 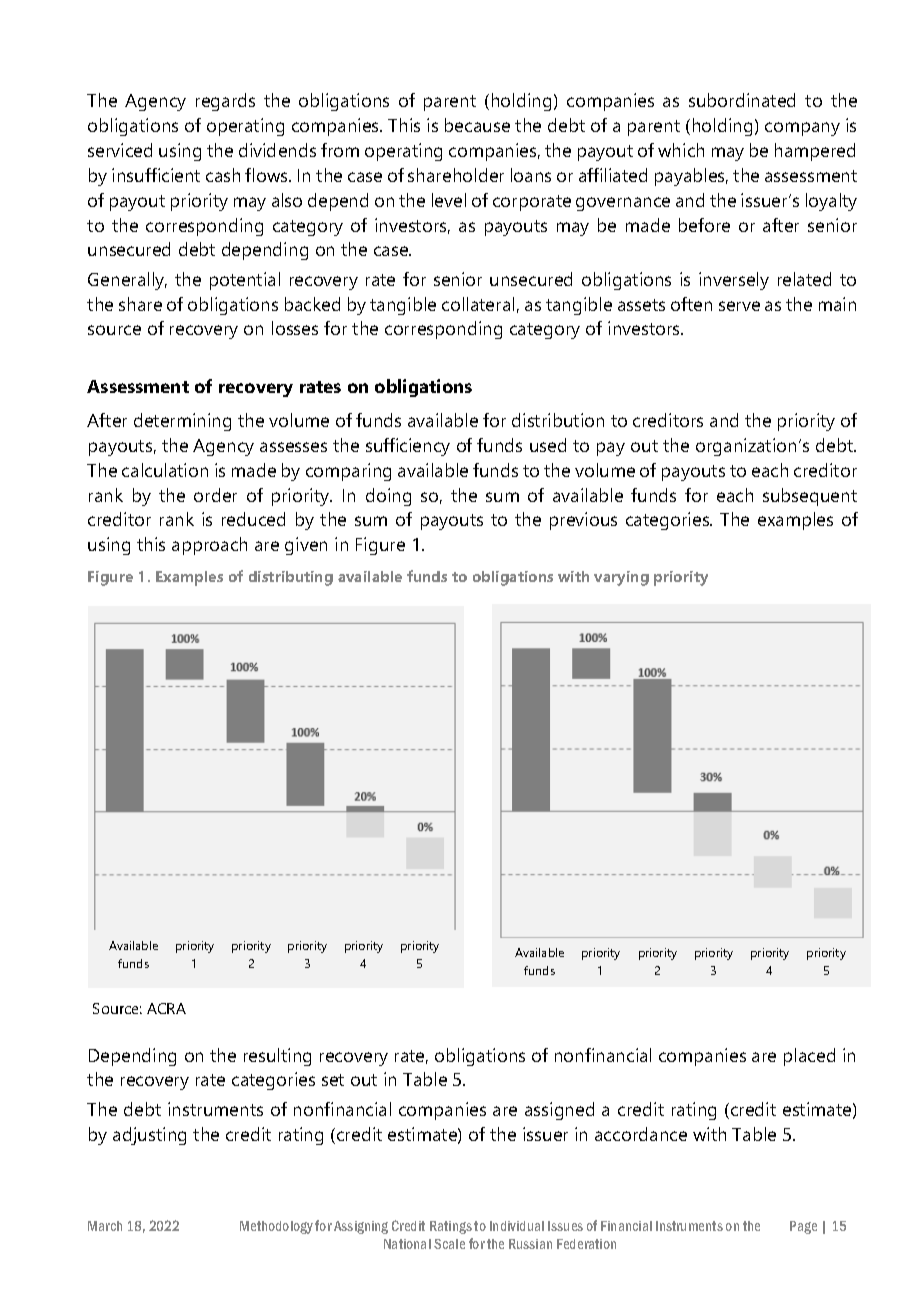 What do you see at coordinates (388, 497) in the page?
I see `doing` at bounding box center [388, 497].
